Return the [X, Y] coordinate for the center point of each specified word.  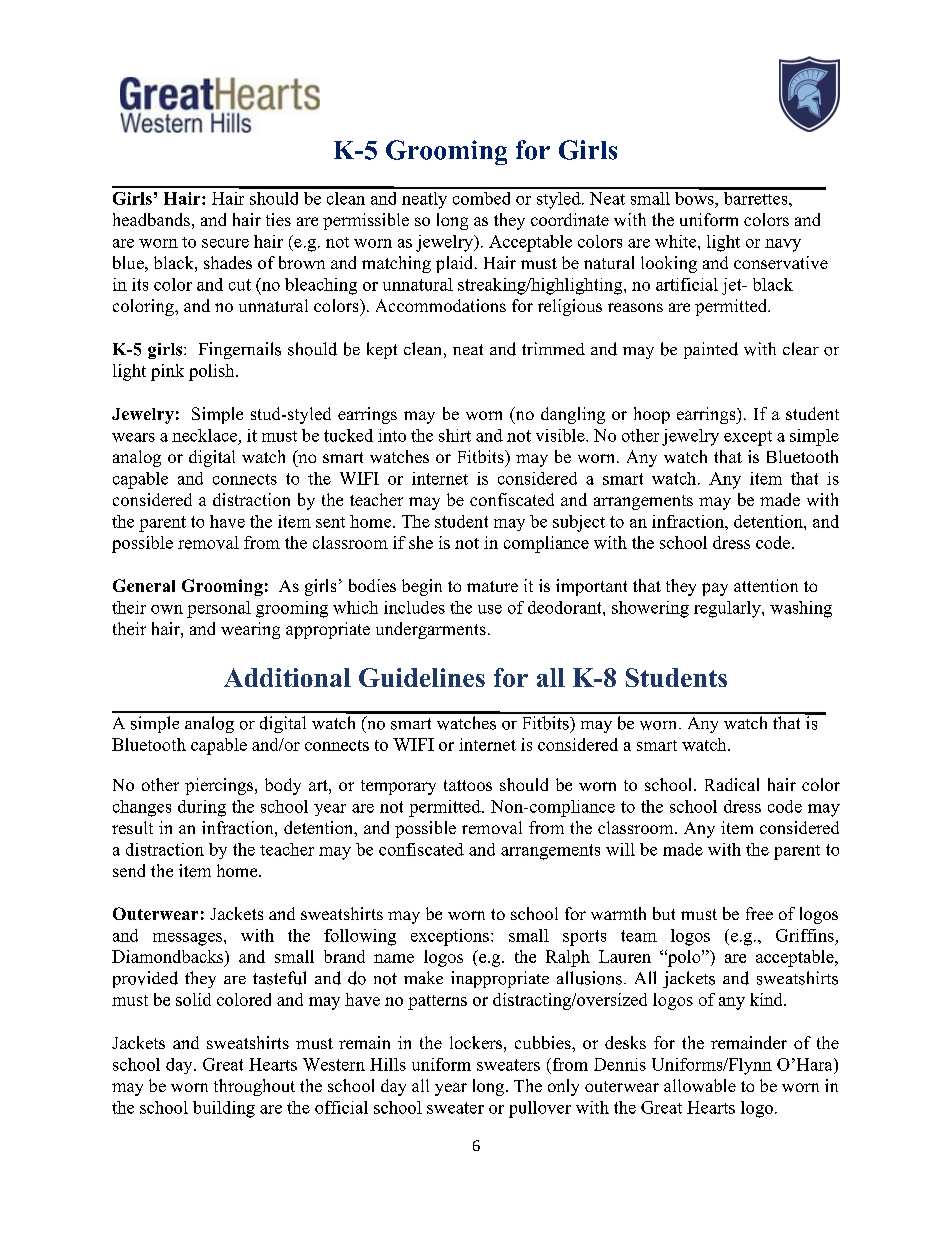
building [224, 1109]
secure [225, 243]
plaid [456, 264]
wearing [250, 630]
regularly [728, 609]
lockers [476, 1042]
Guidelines [422, 677]
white [677, 241]
